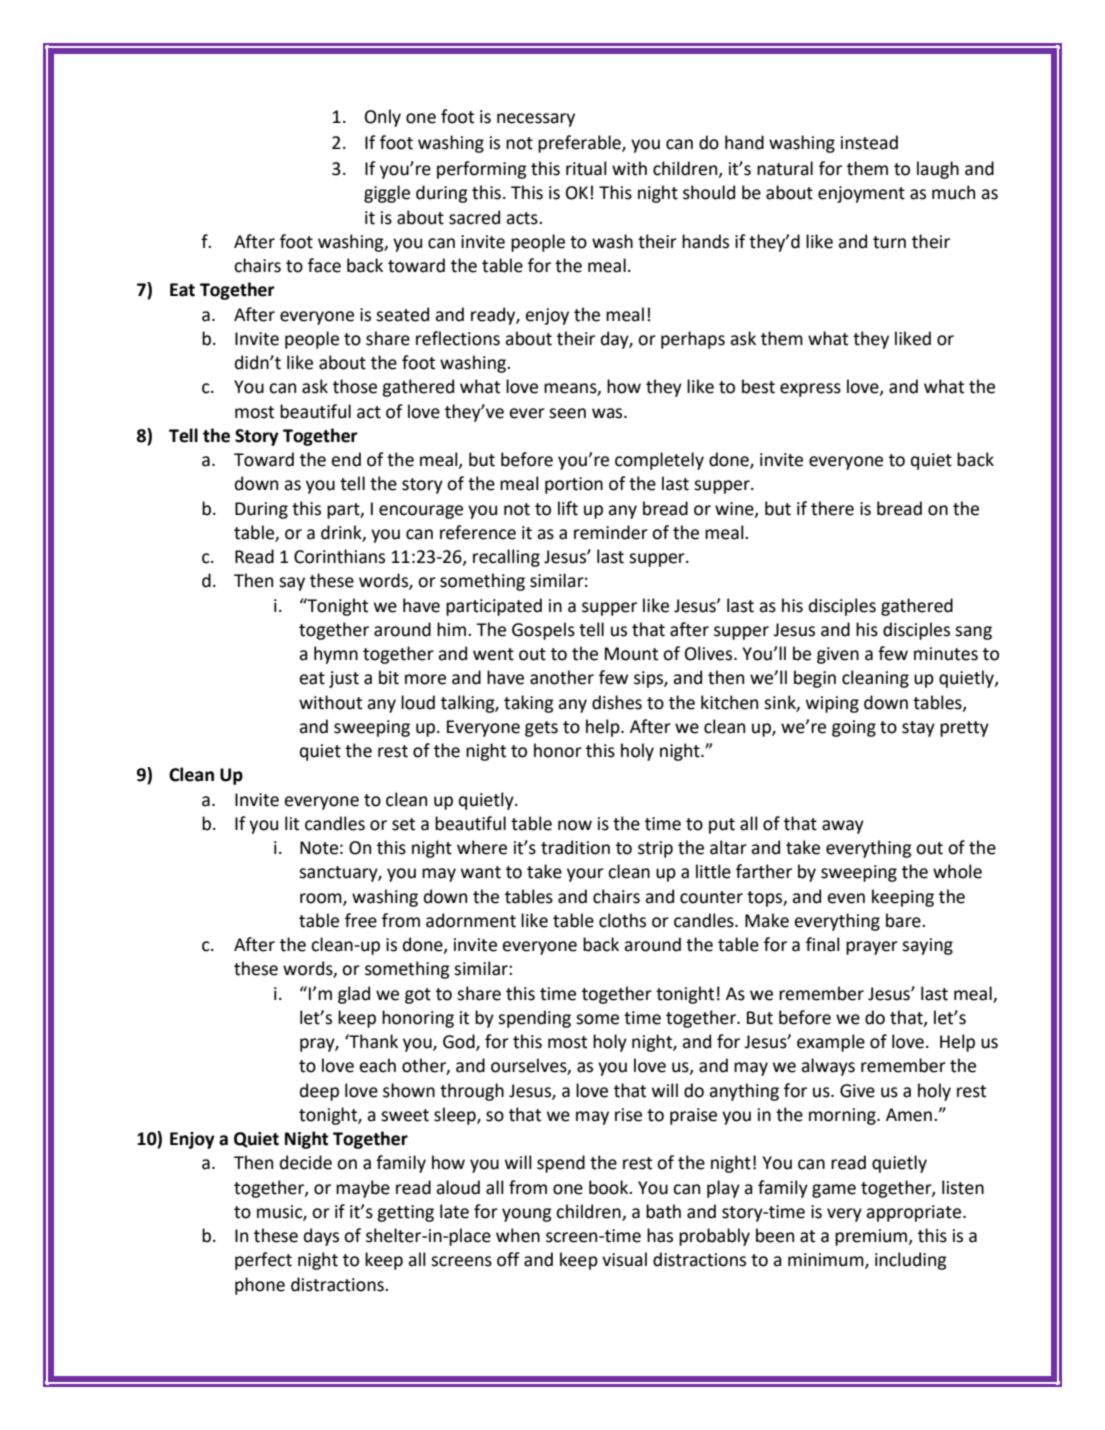  What do you see at coordinates (383, 118) in the page?
I see `Only` at bounding box center [383, 118].
